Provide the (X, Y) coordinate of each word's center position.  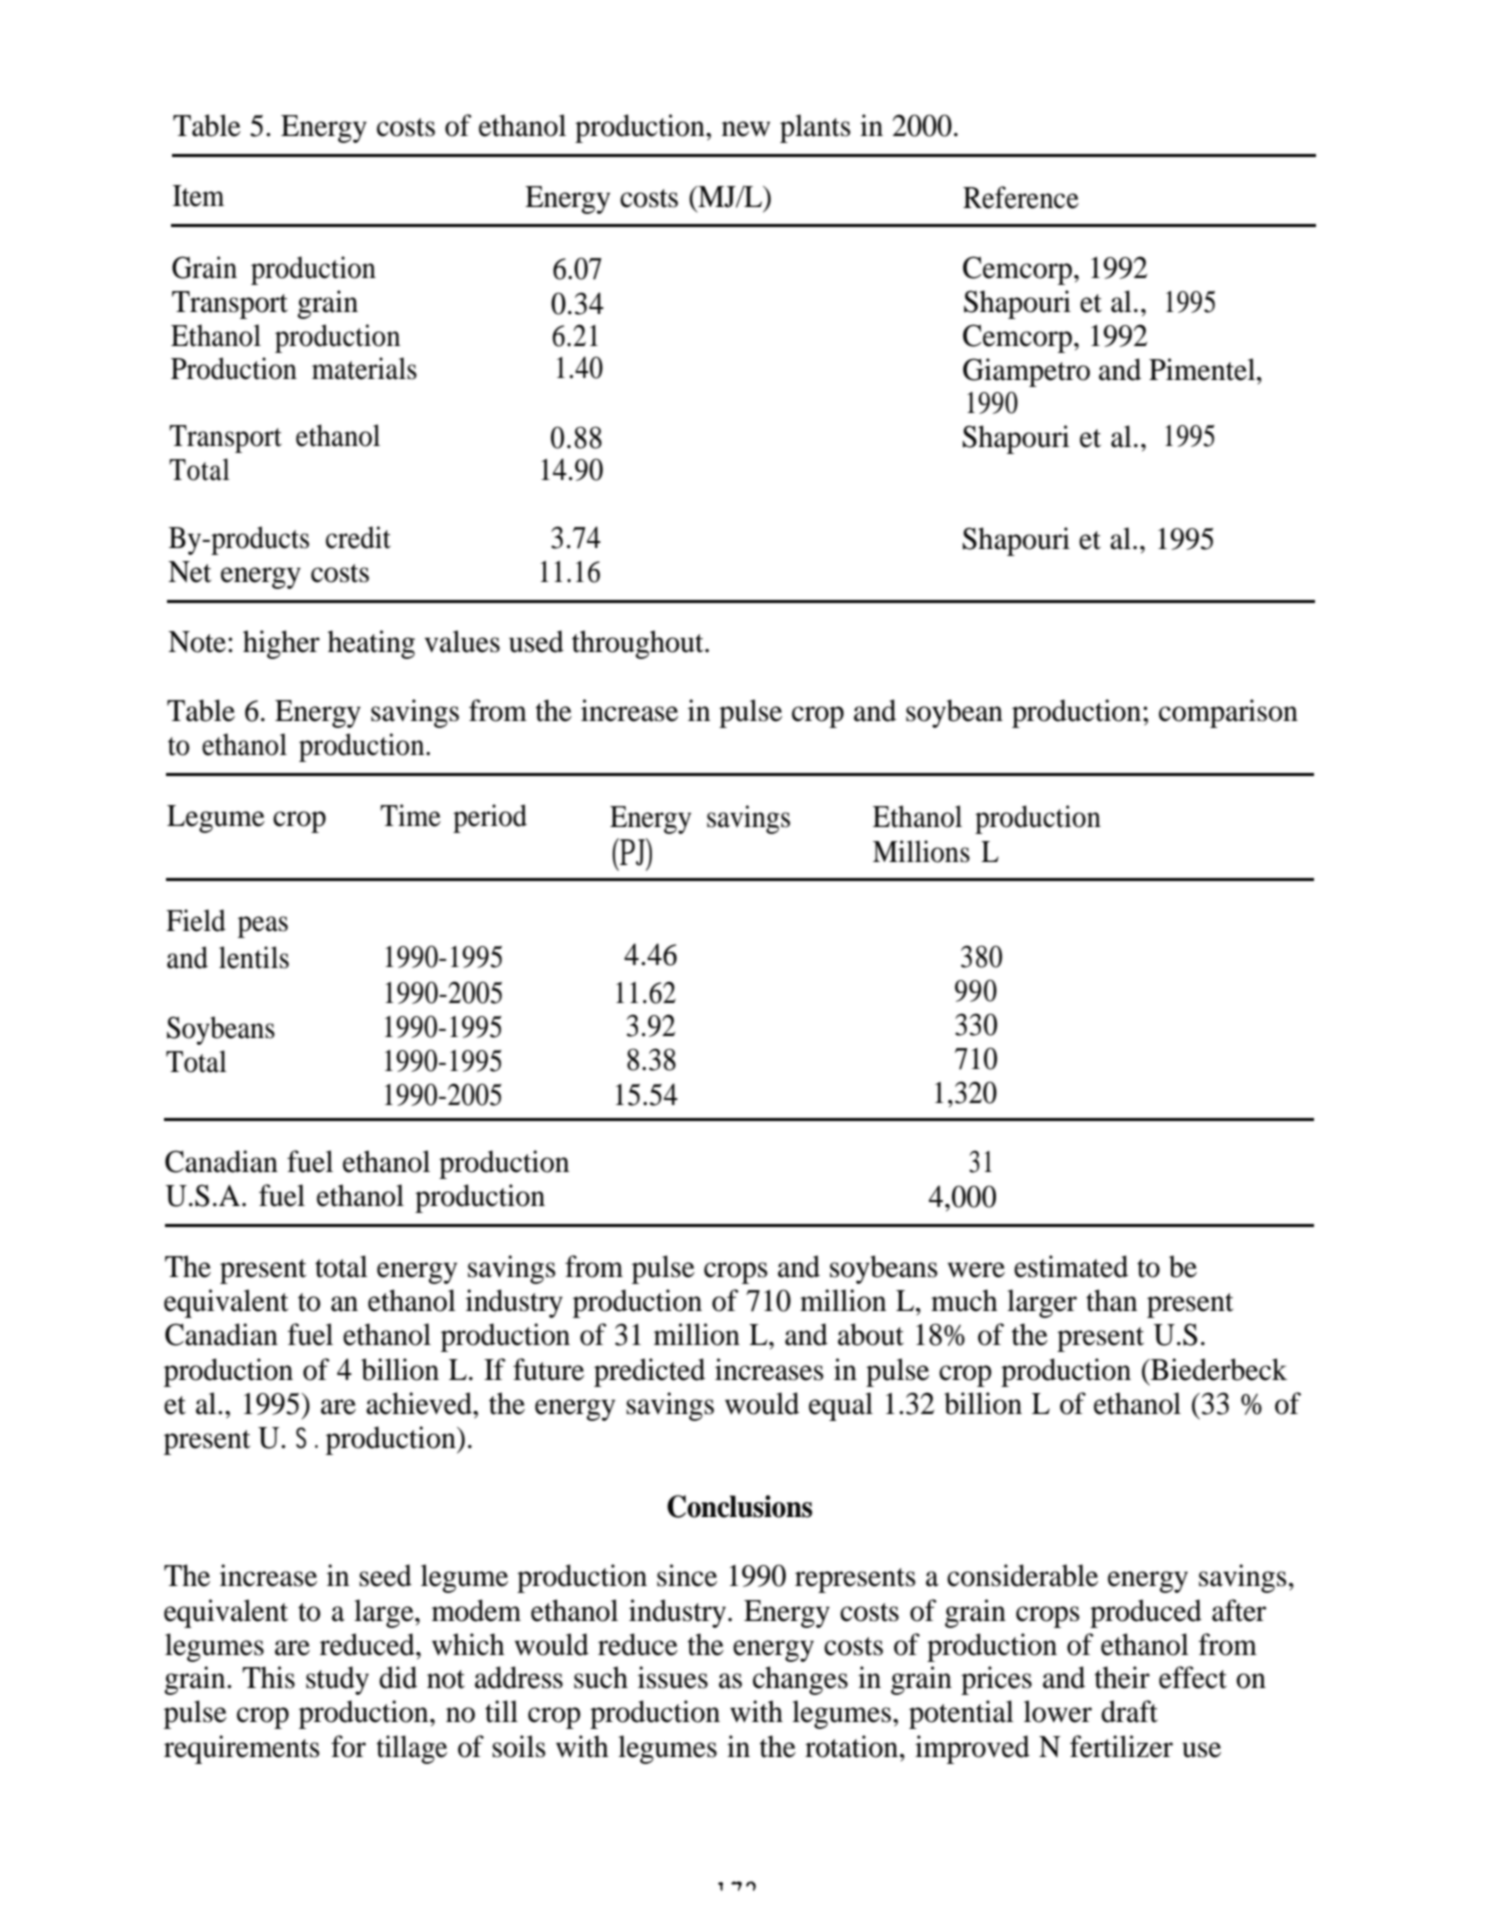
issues (673, 1677)
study (337, 1680)
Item (198, 196)
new (746, 129)
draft (1129, 1711)
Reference (1021, 197)
